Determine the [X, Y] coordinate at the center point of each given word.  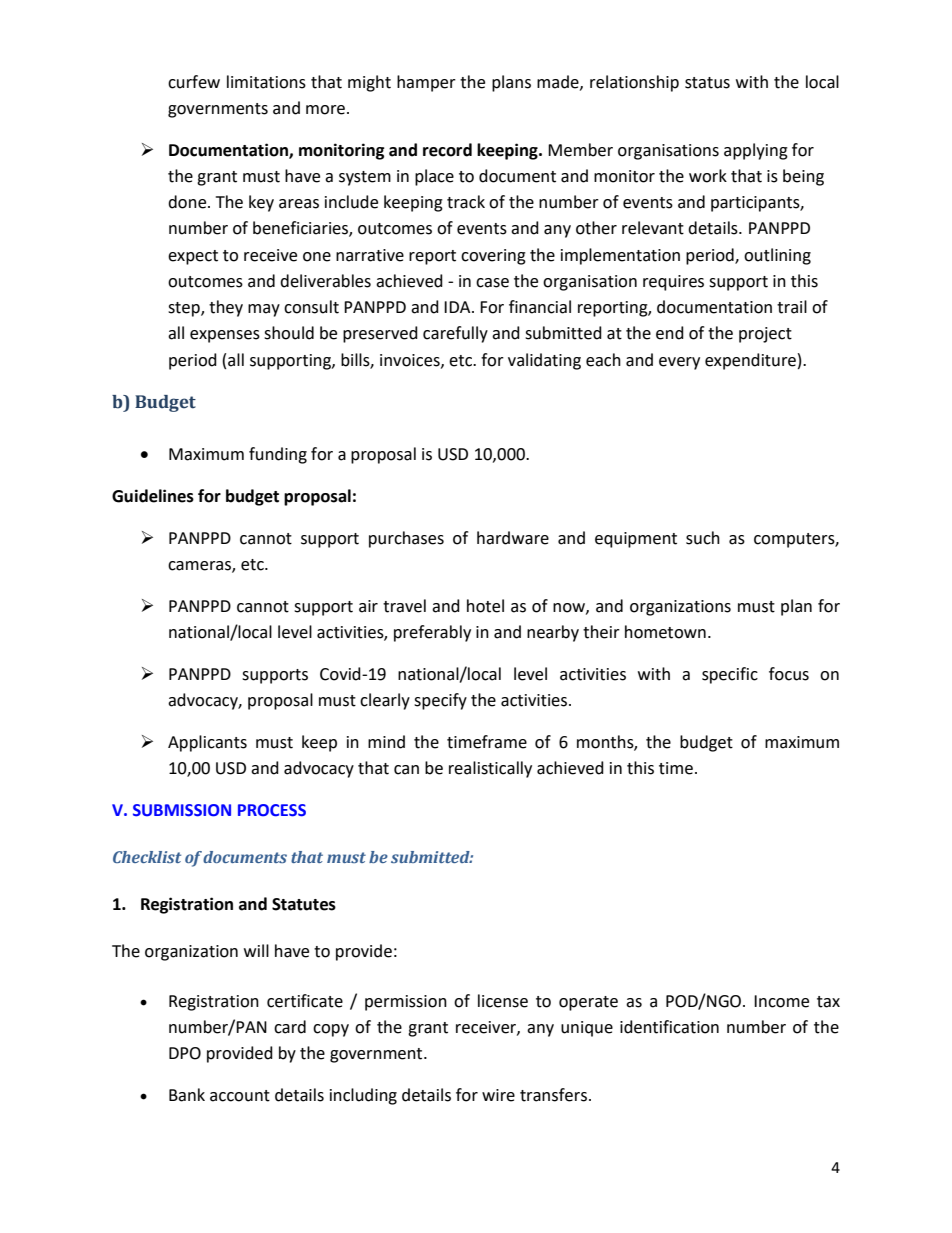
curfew [194, 82]
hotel [485, 606]
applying [756, 151]
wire [498, 1095]
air [368, 606]
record [447, 150]
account [240, 1096]
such [703, 538]
